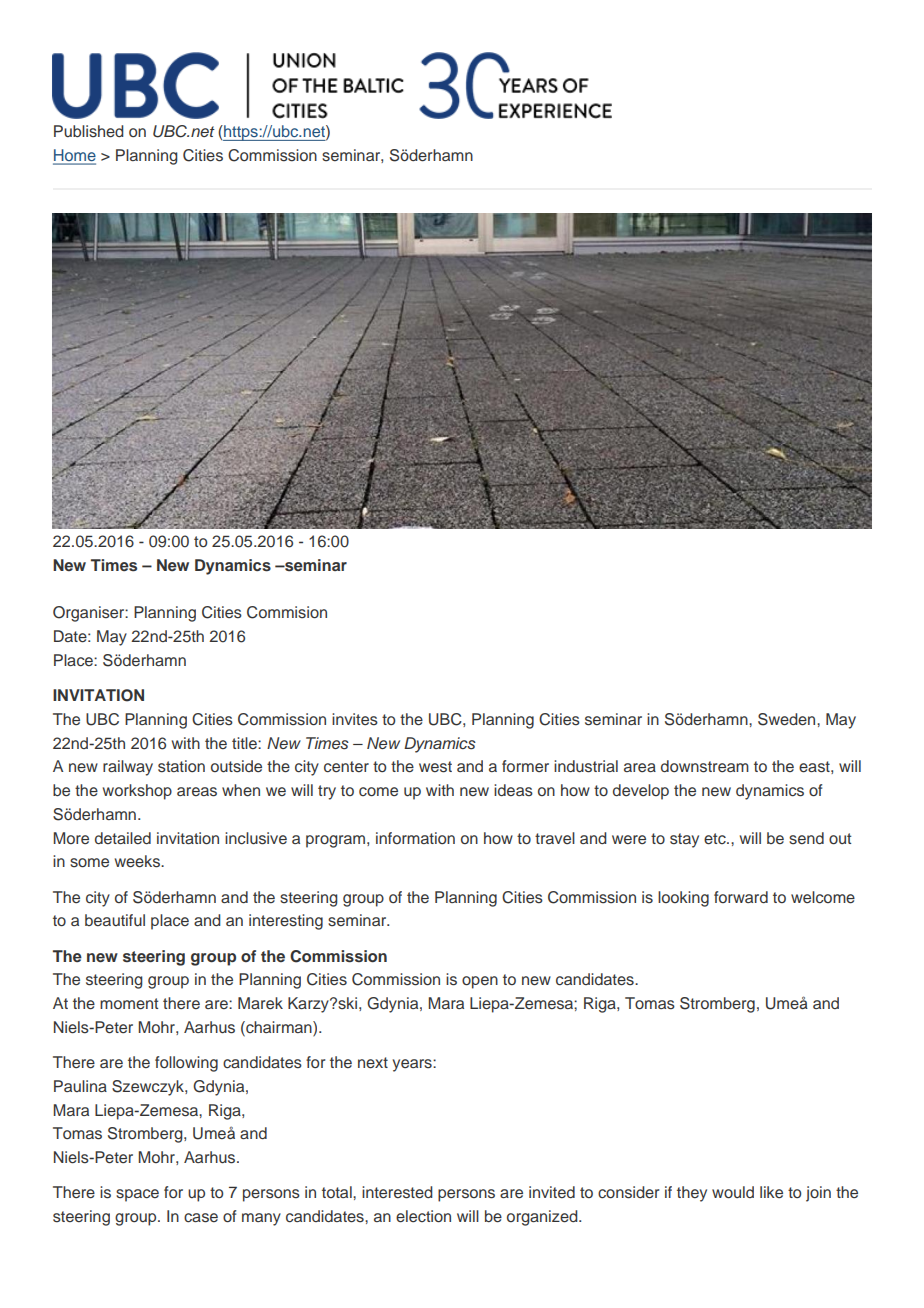 The image size is (924, 1308). I want to click on space, so click(137, 1195).
